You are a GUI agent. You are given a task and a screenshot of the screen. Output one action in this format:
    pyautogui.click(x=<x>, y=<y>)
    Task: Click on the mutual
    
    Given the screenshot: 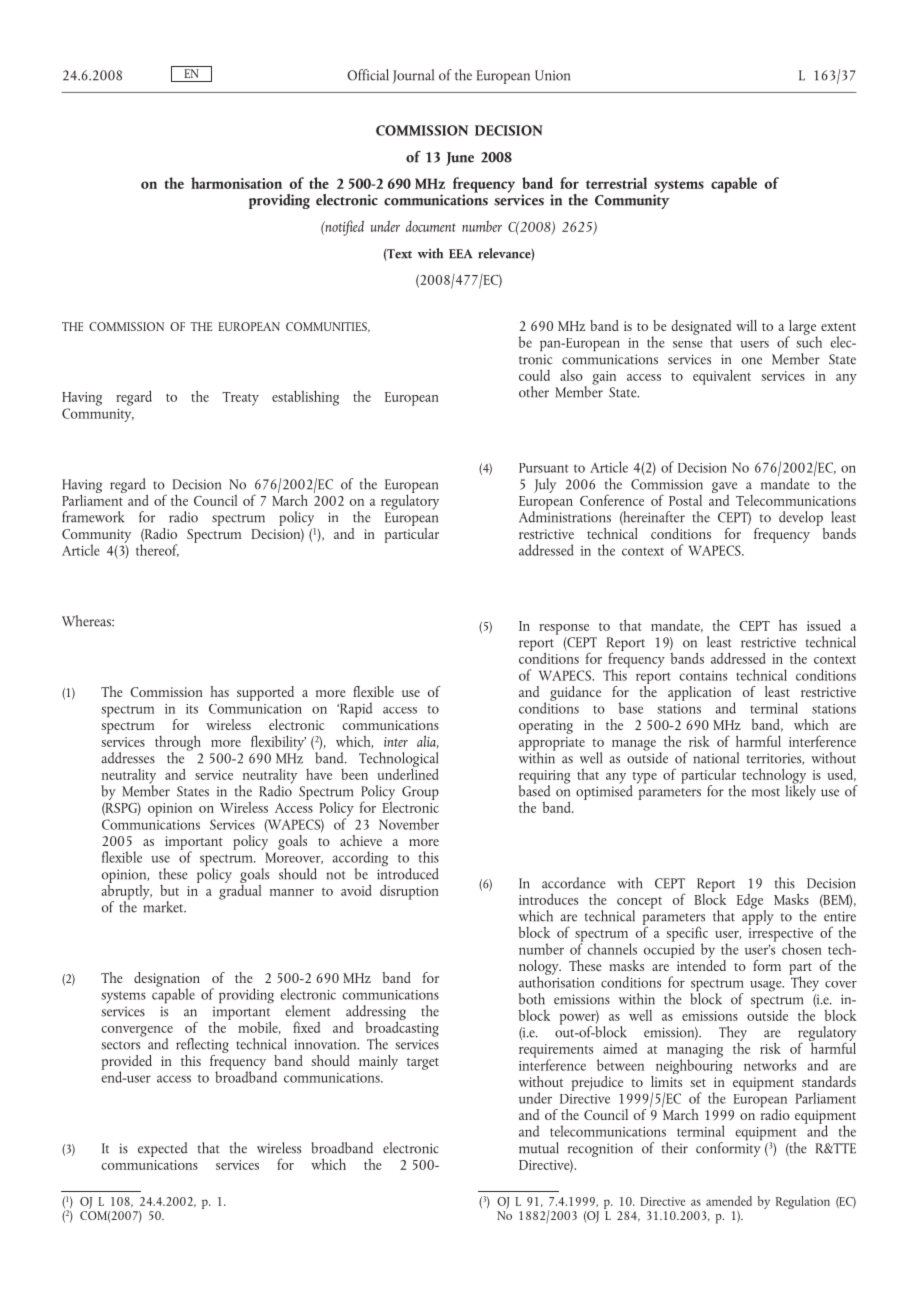 What is the action you would take?
    pyautogui.click(x=539, y=1148)
